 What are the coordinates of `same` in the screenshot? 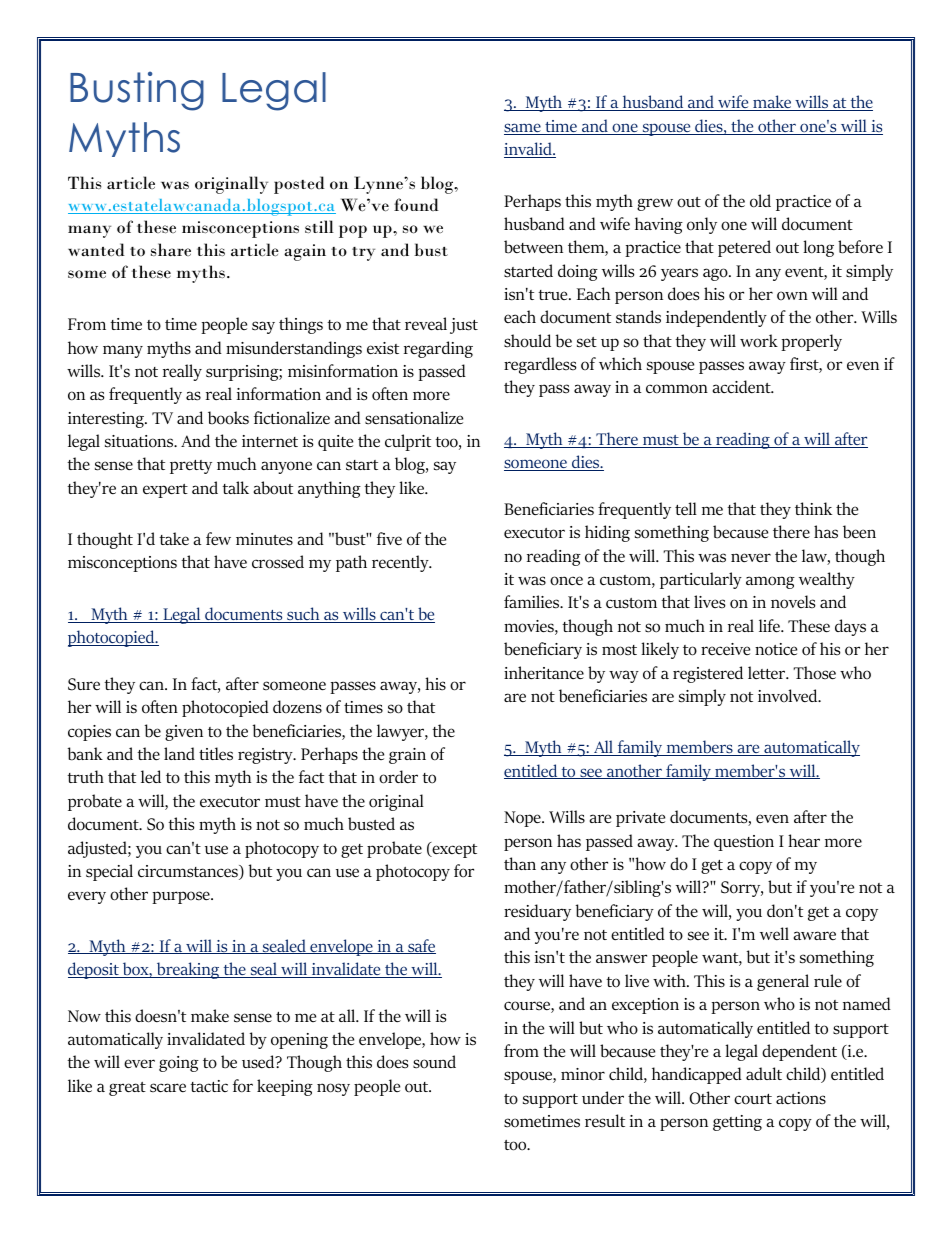 It's located at (523, 129).
